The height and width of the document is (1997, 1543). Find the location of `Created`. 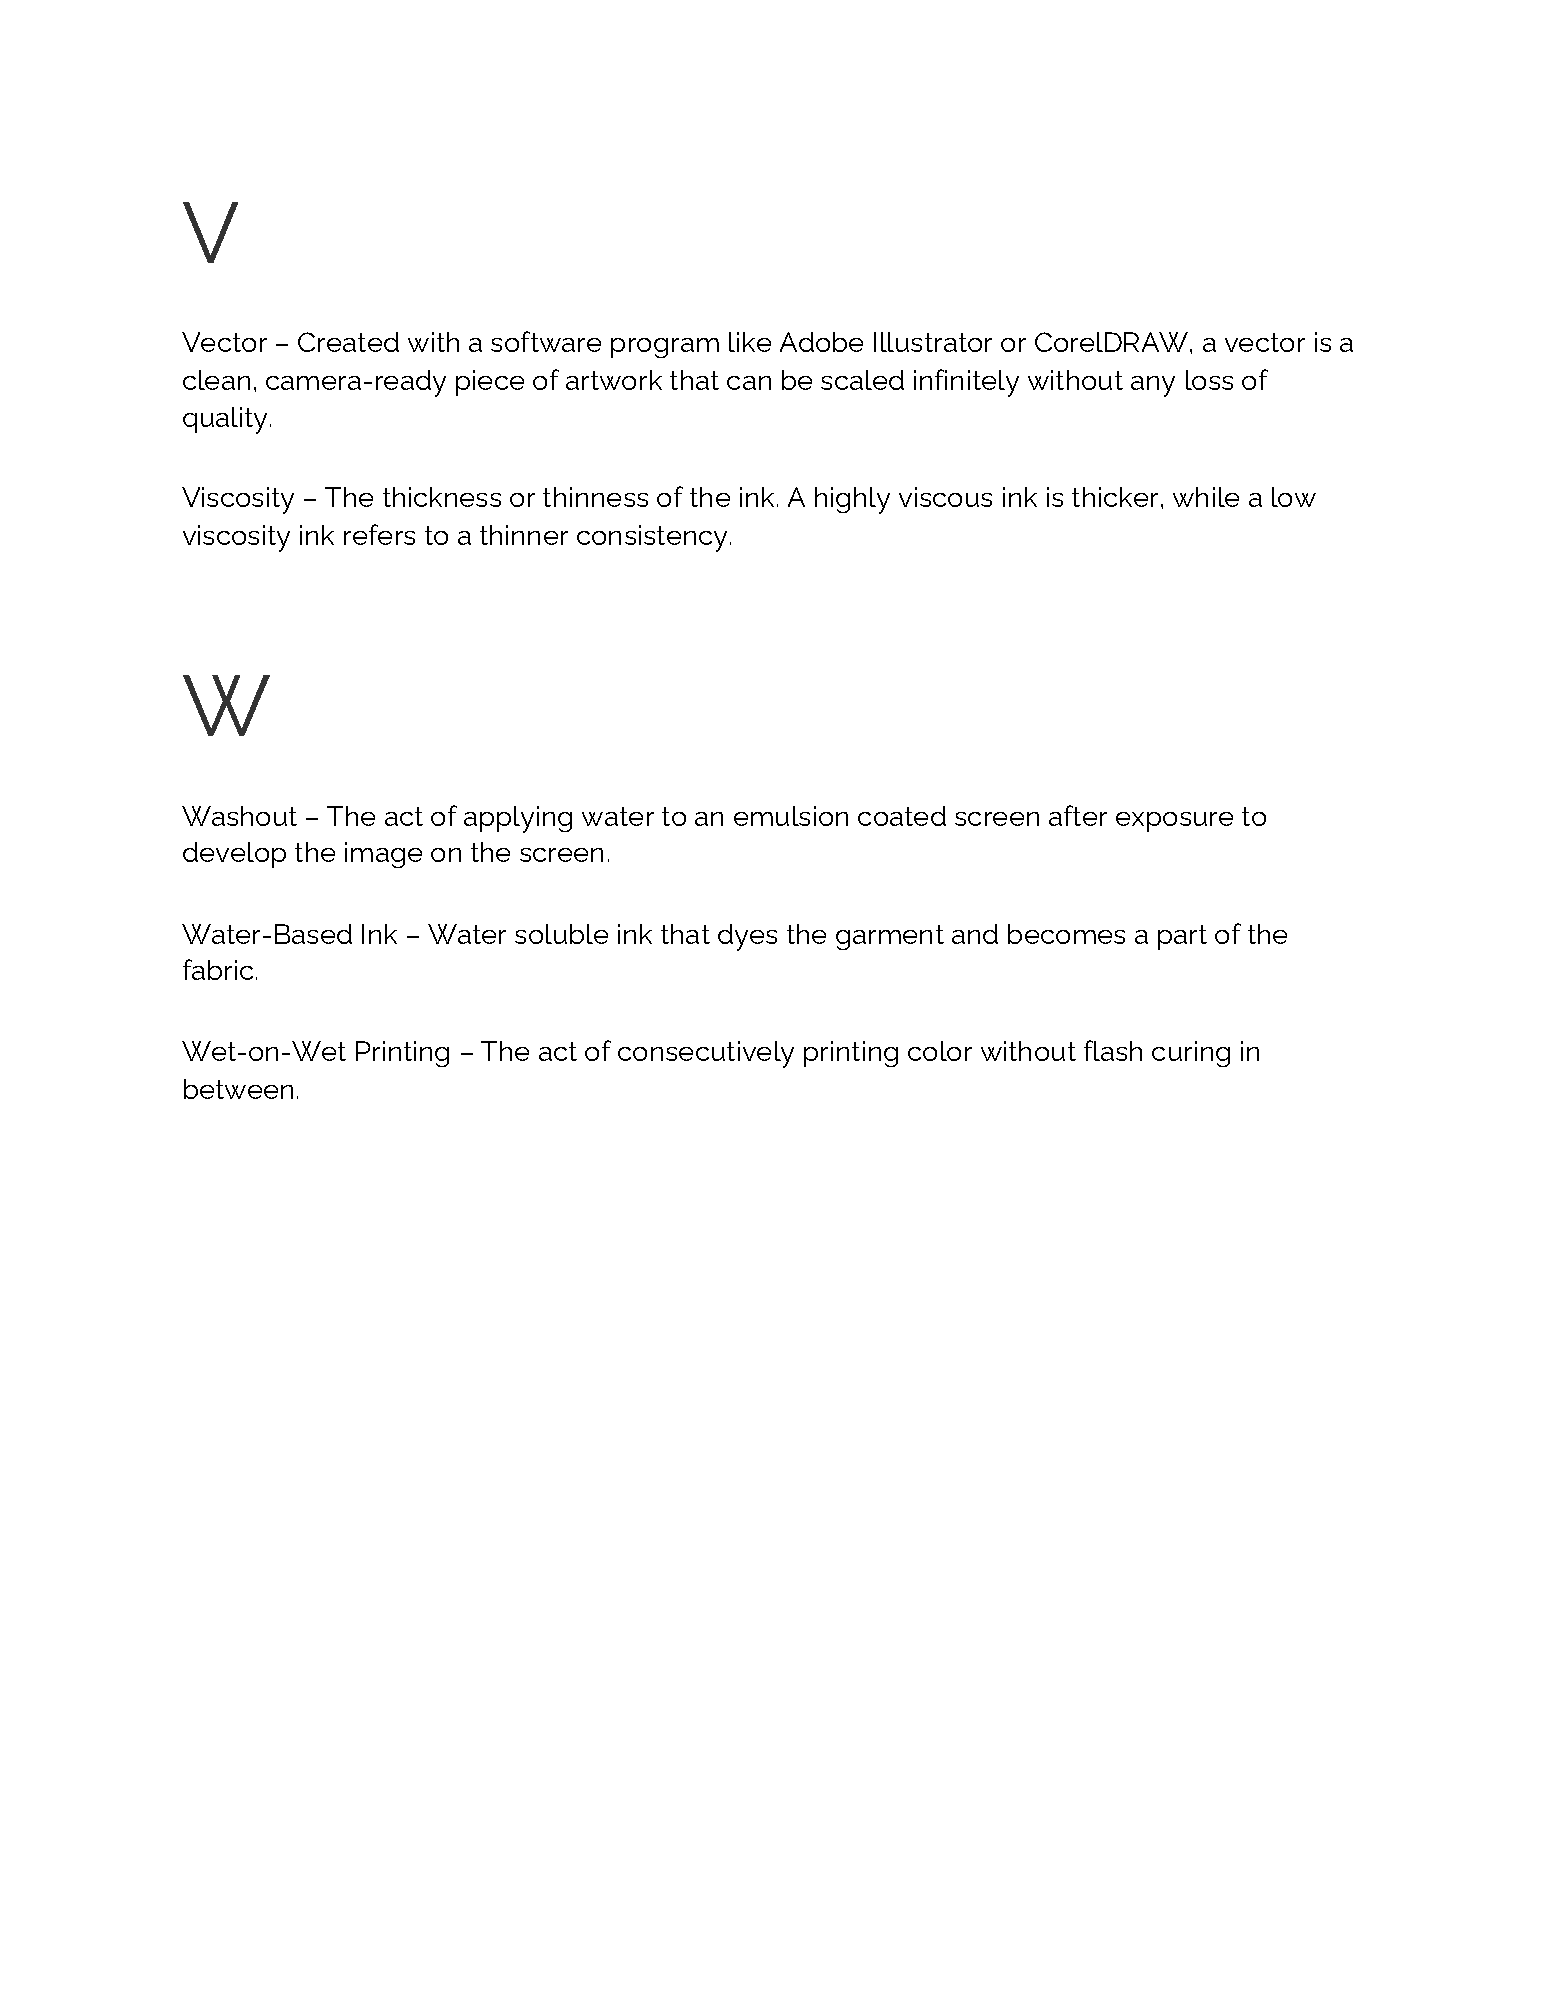

Created is located at coordinates (348, 342).
